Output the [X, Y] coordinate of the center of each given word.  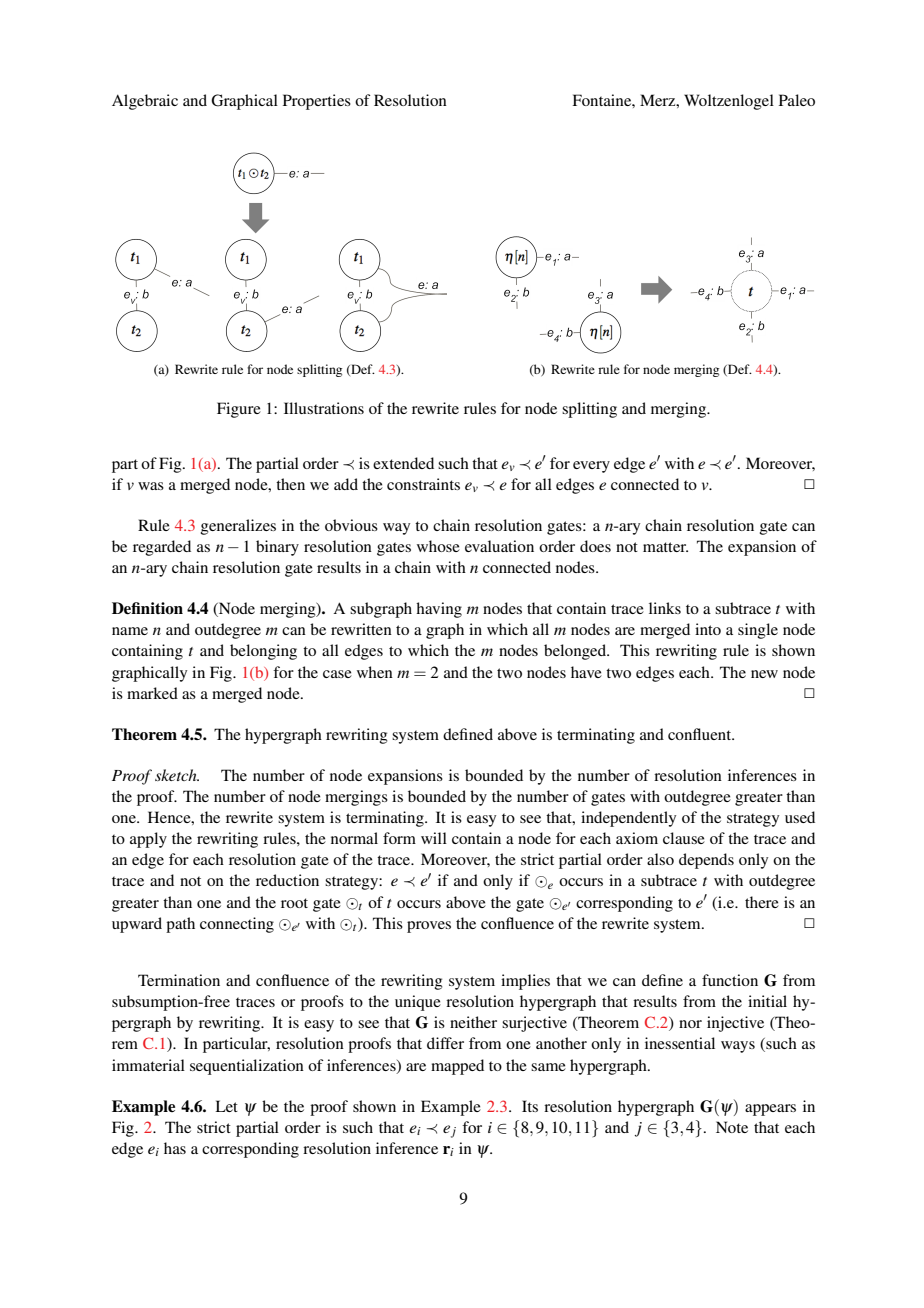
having [439, 610]
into [708, 629]
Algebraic [145, 102]
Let [226, 1106]
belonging [263, 652]
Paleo [797, 100]
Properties [317, 102]
